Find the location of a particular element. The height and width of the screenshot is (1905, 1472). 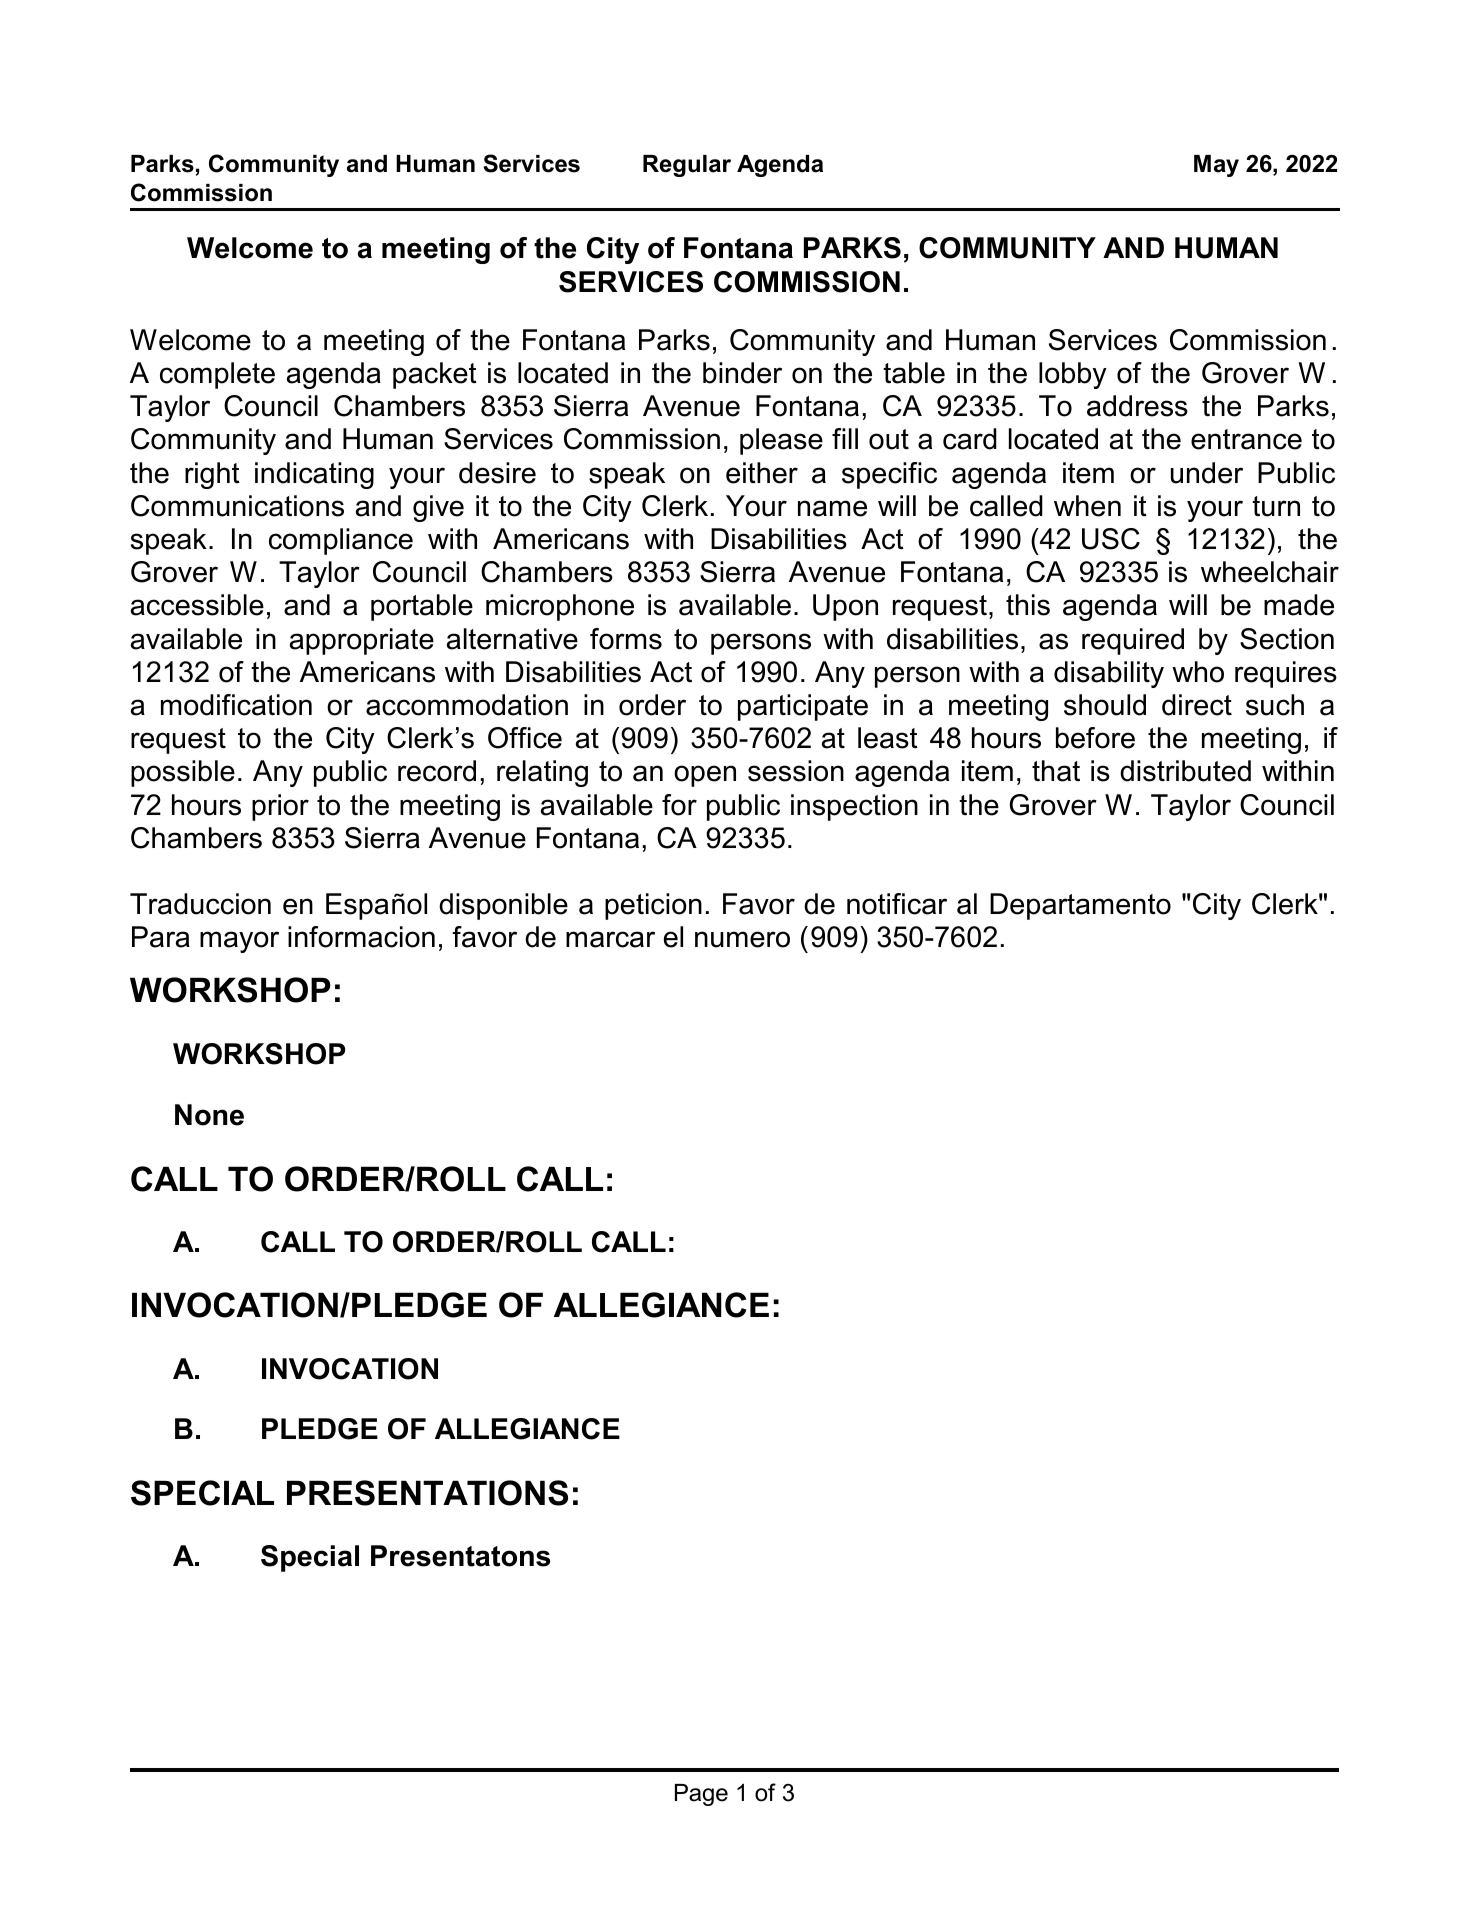

Departamento is located at coordinates (1080, 906).
